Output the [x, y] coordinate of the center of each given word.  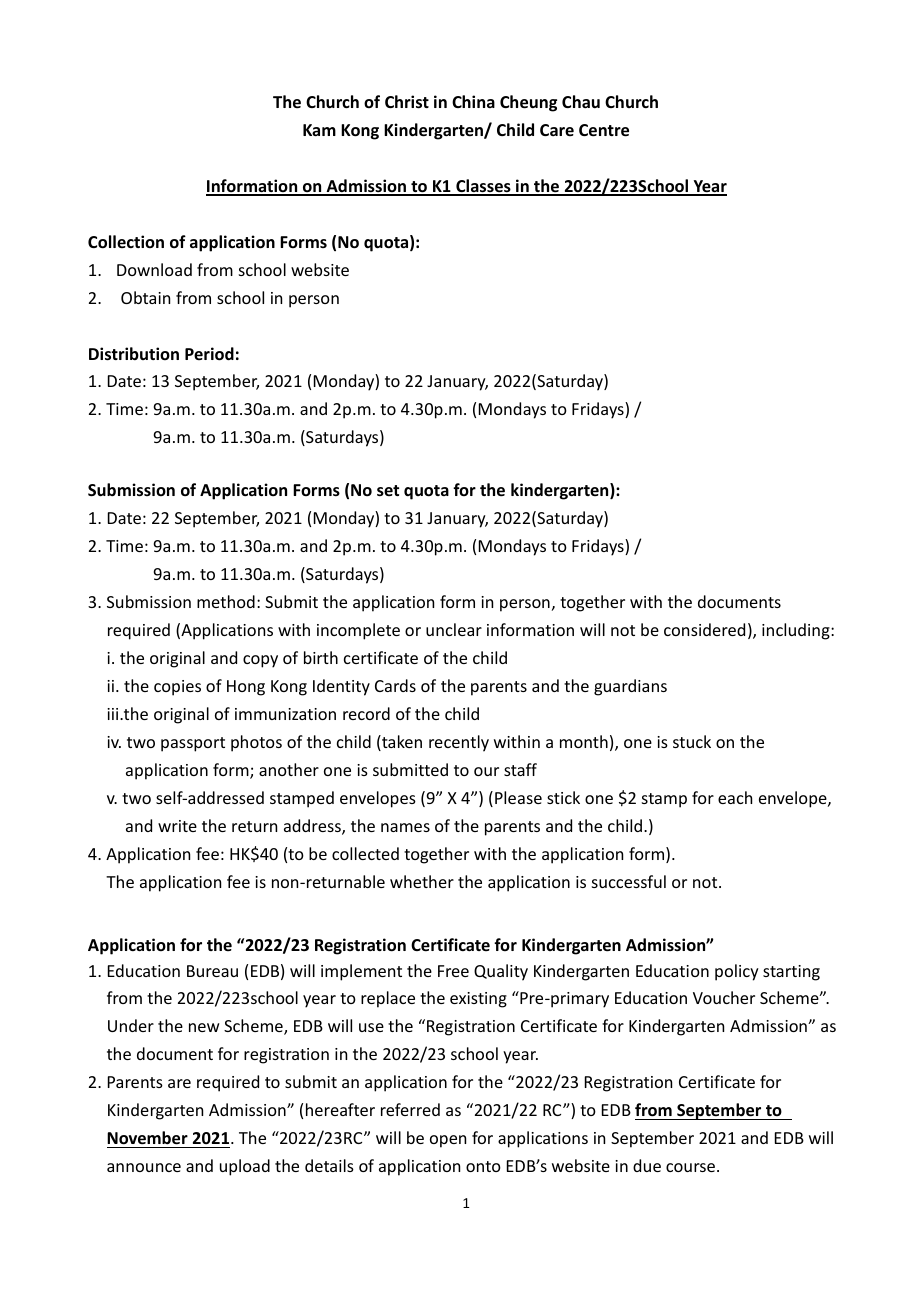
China [473, 101]
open [448, 1141]
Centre [604, 130]
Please [518, 797]
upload [245, 1167]
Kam [319, 130]
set [388, 491]
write [177, 826]
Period [209, 354]
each [735, 797]
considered [704, 629]
